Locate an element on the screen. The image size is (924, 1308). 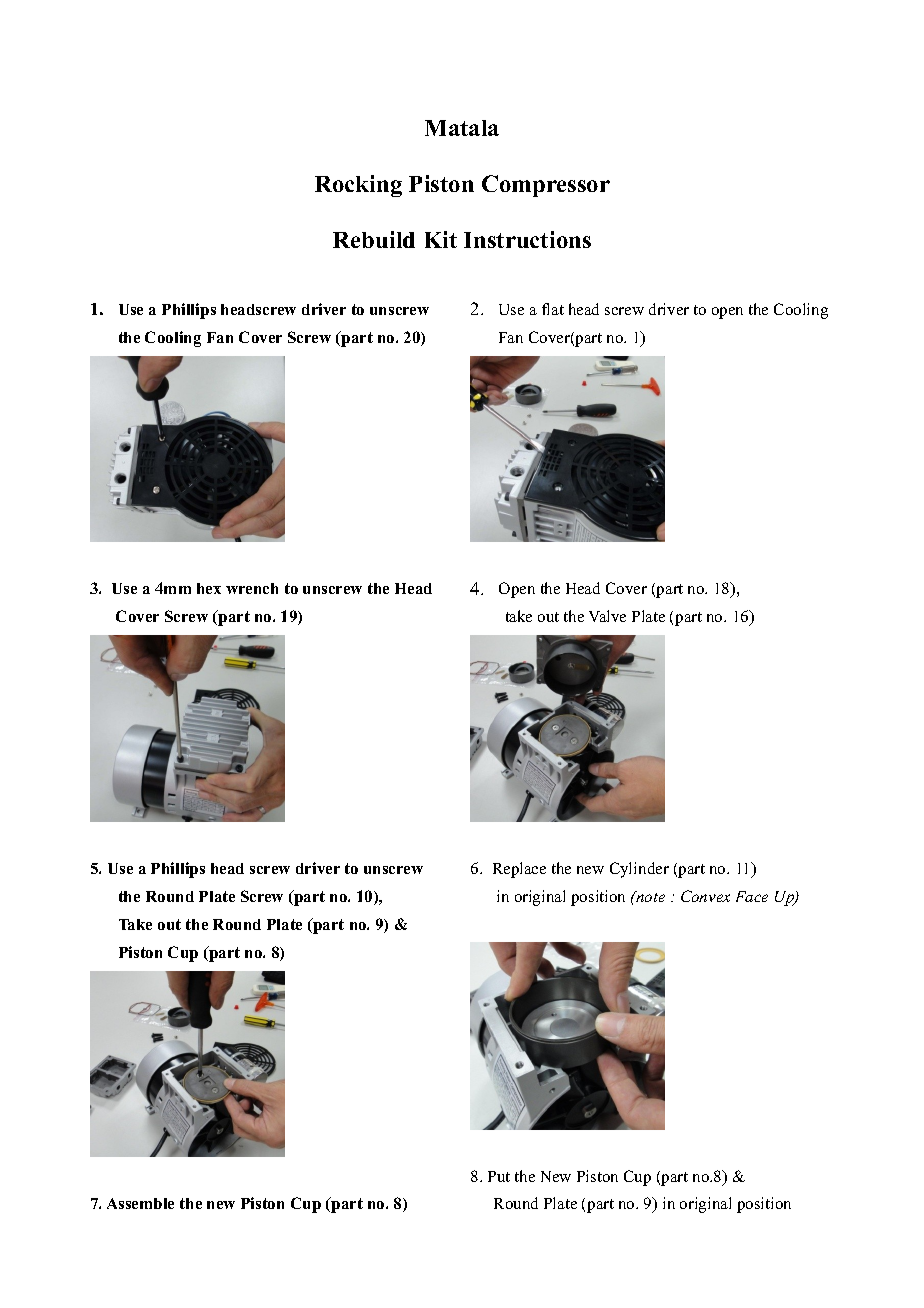
Valve is located at coordinates (607, 616).
